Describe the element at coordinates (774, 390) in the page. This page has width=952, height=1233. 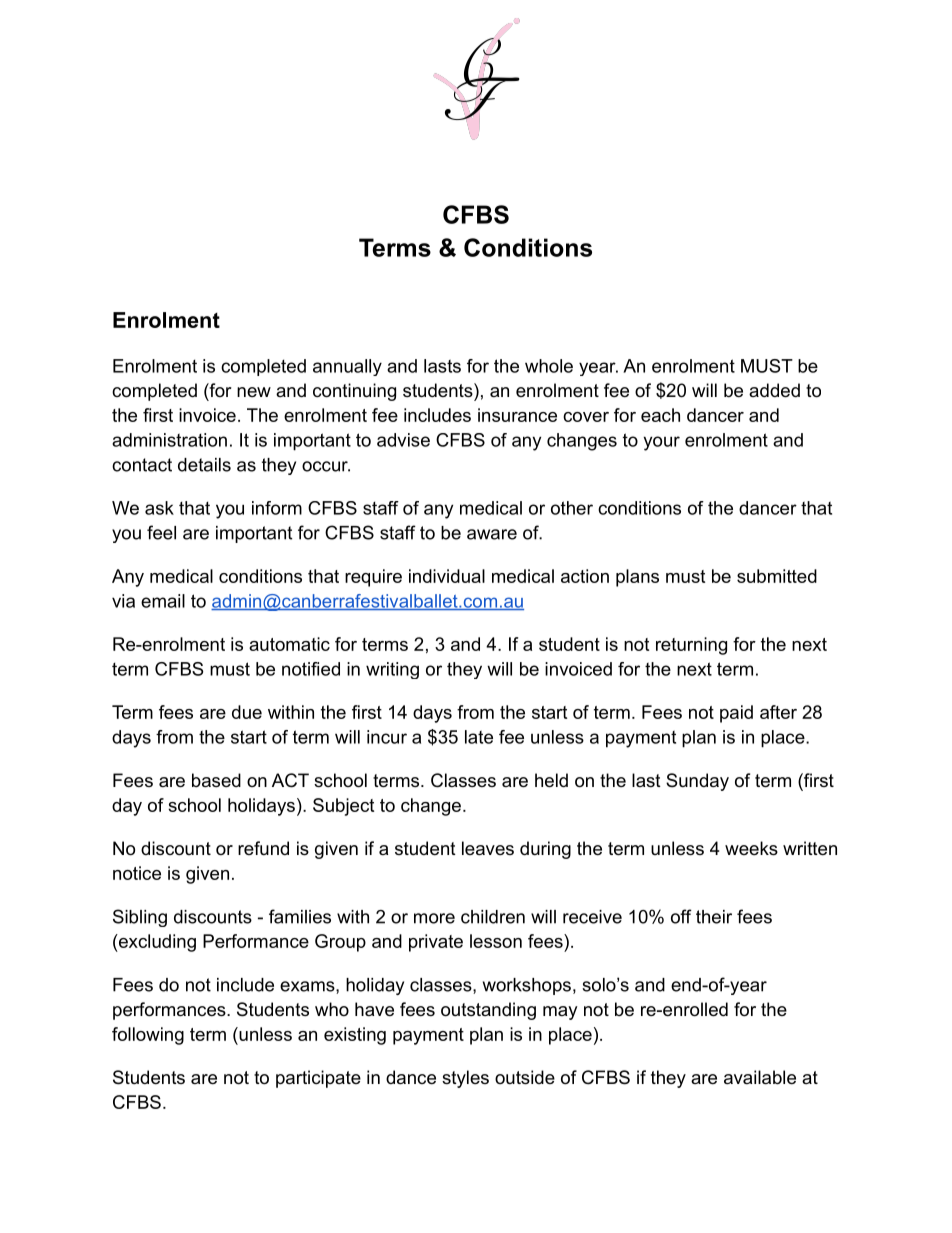
I see `added` at that location.
